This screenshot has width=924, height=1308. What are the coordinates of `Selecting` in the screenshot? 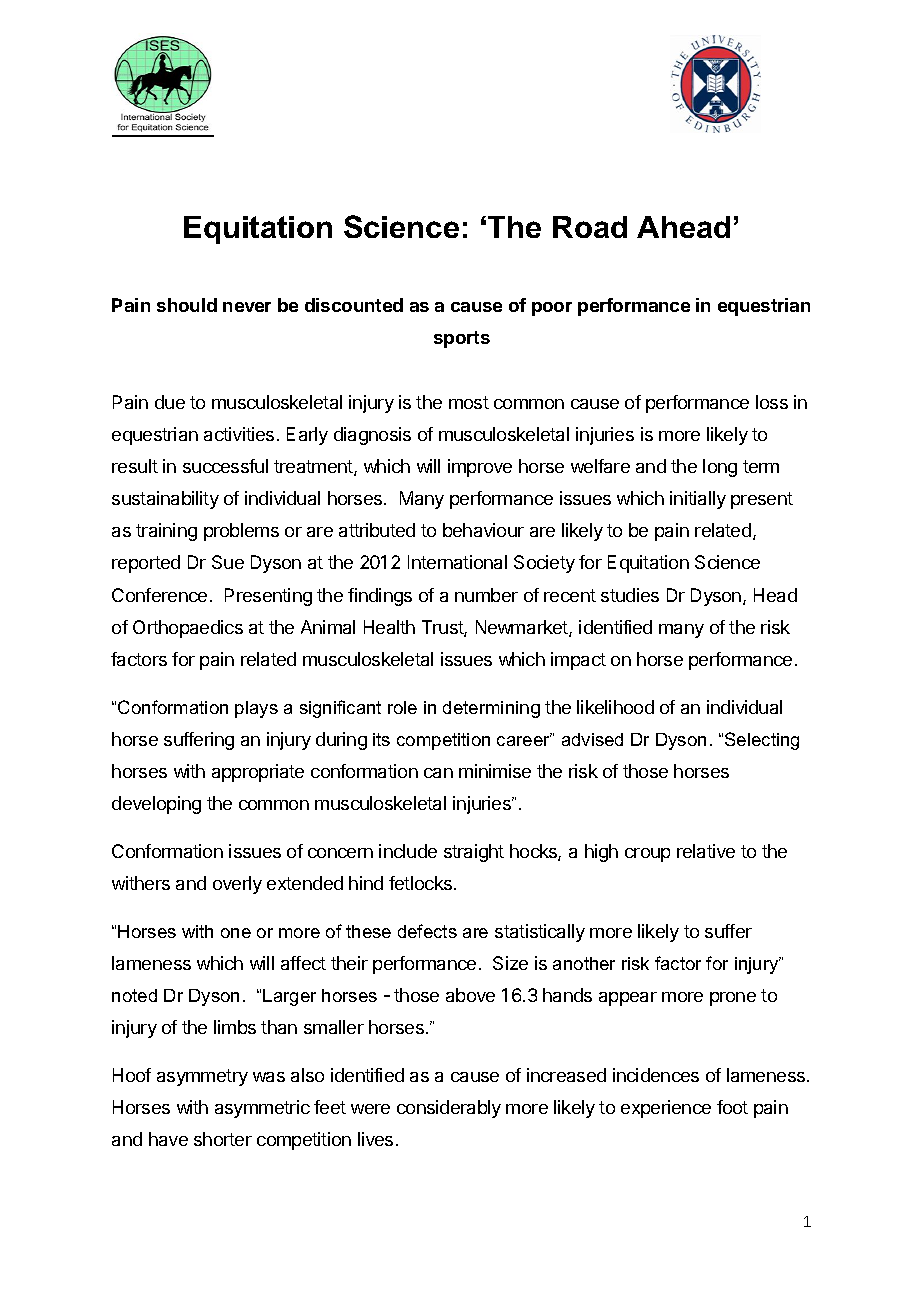 It's located at (762, 741).
